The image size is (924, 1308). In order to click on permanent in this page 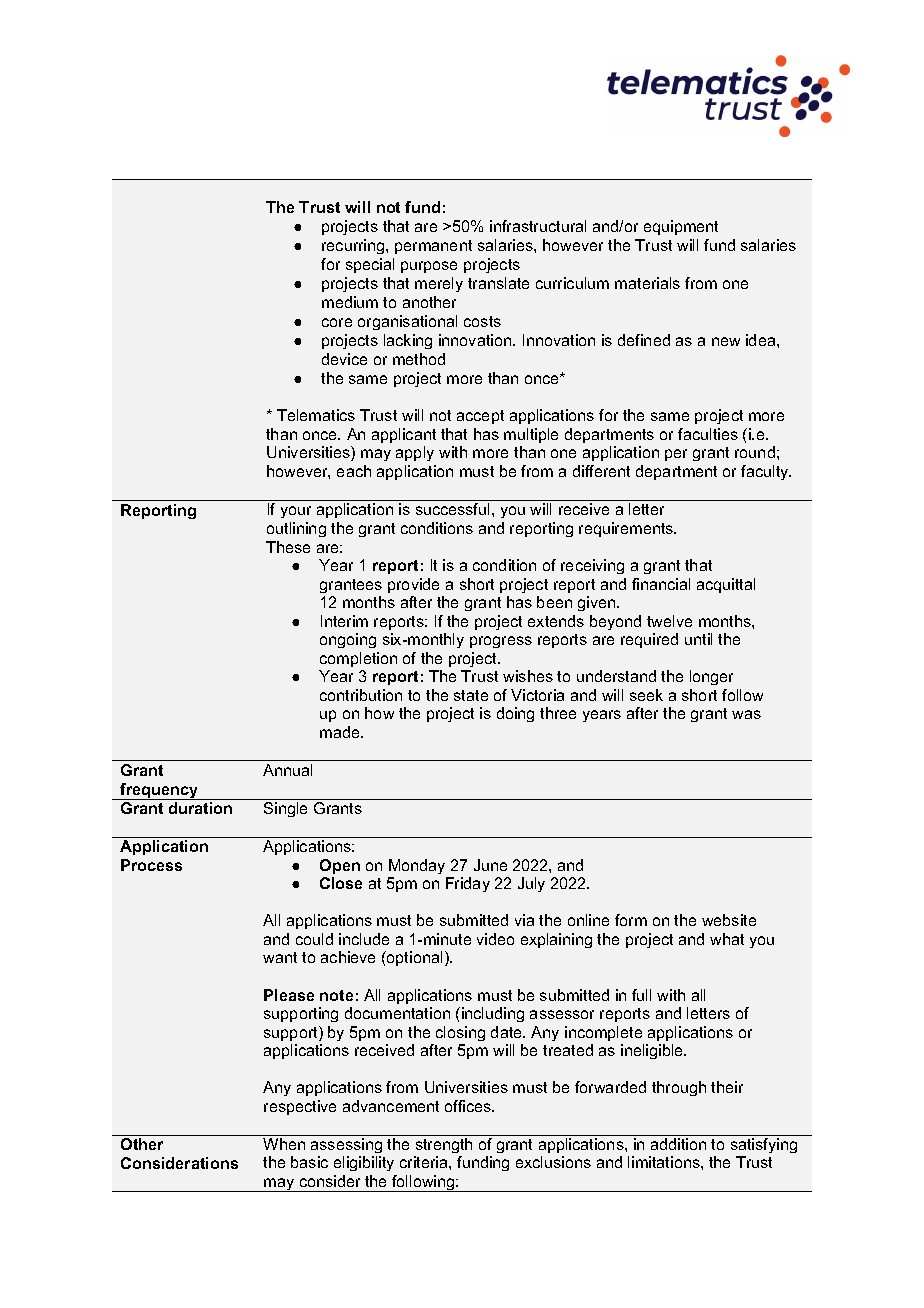, I will do `click(433, 247)`.
